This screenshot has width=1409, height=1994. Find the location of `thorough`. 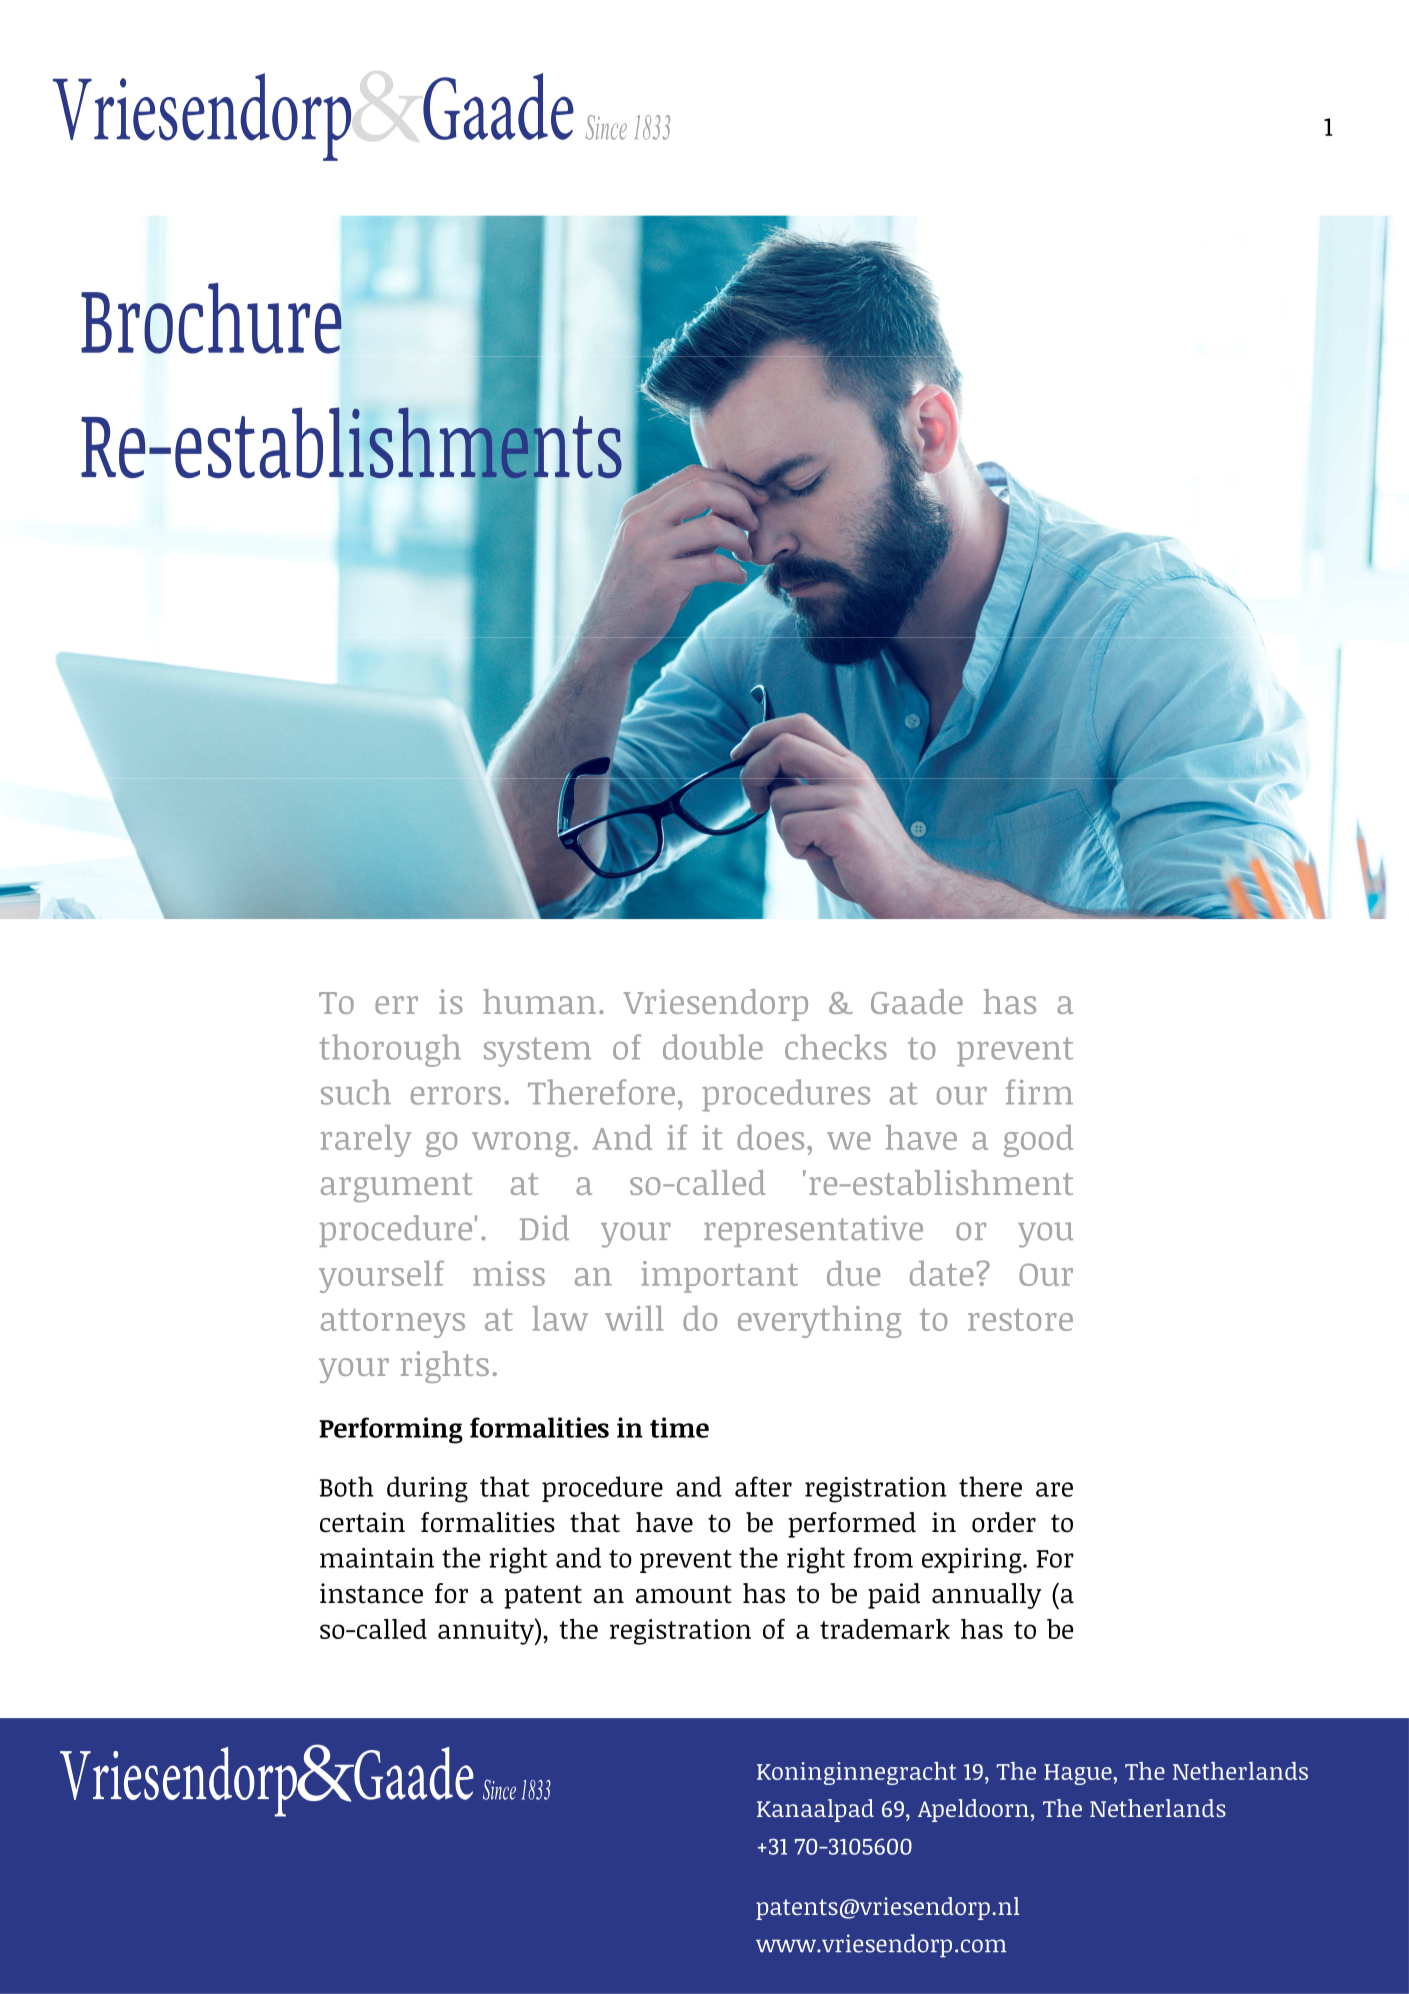

thorough is located at coordinates (390, 1050).
